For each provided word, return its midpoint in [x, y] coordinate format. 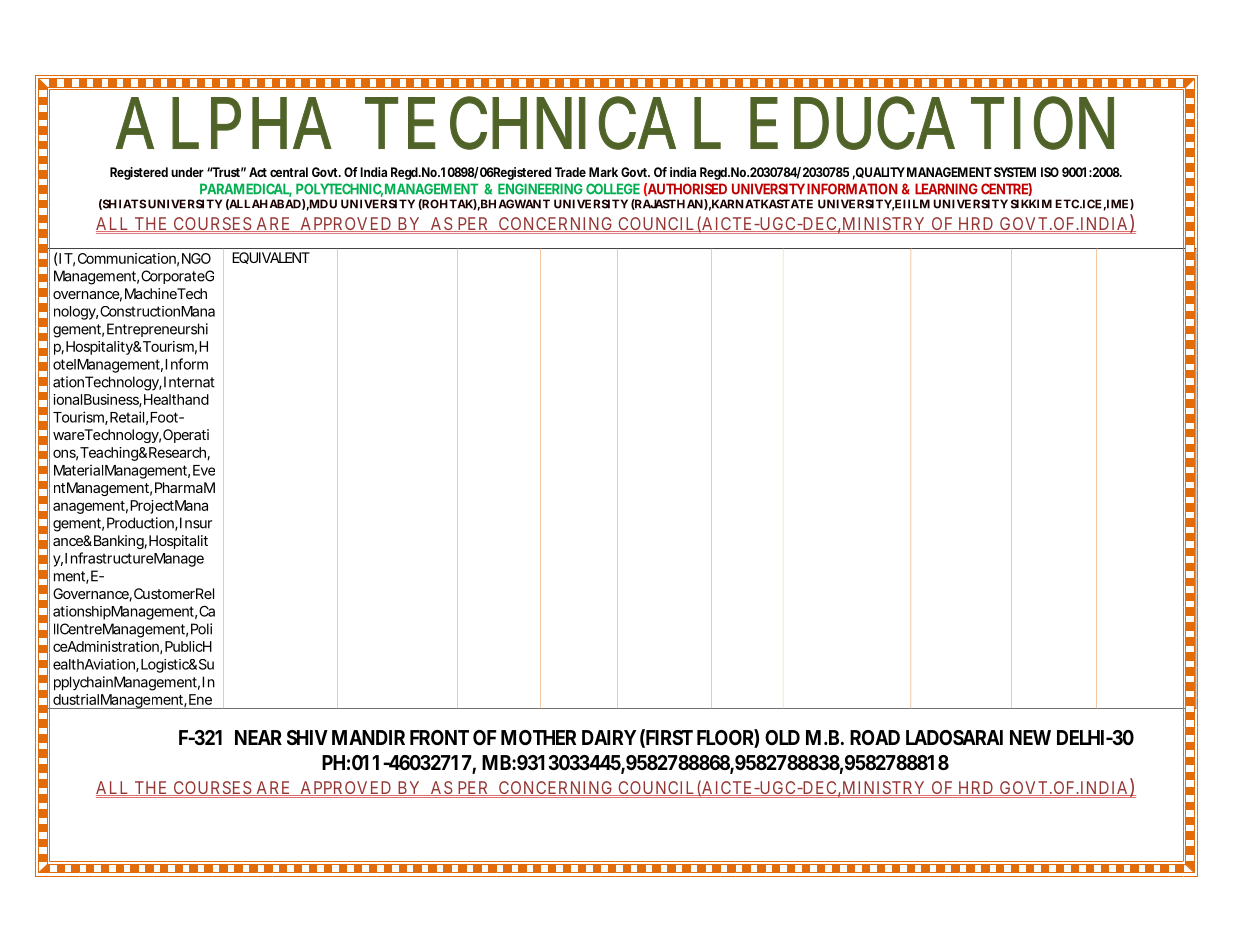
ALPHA [223, 123]
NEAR [258, 737]
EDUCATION [932, 123]
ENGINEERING [540, 189]
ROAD [875, 737]
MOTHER [538, 737]
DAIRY [609, 737]
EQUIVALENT [271, 258]
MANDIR [368, 737]
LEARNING [946, 189]
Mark [603, 172]
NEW [1030, 737]
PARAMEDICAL [246, 190]
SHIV [307, 737]
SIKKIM [1031, 204]
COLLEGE [613, 189]
